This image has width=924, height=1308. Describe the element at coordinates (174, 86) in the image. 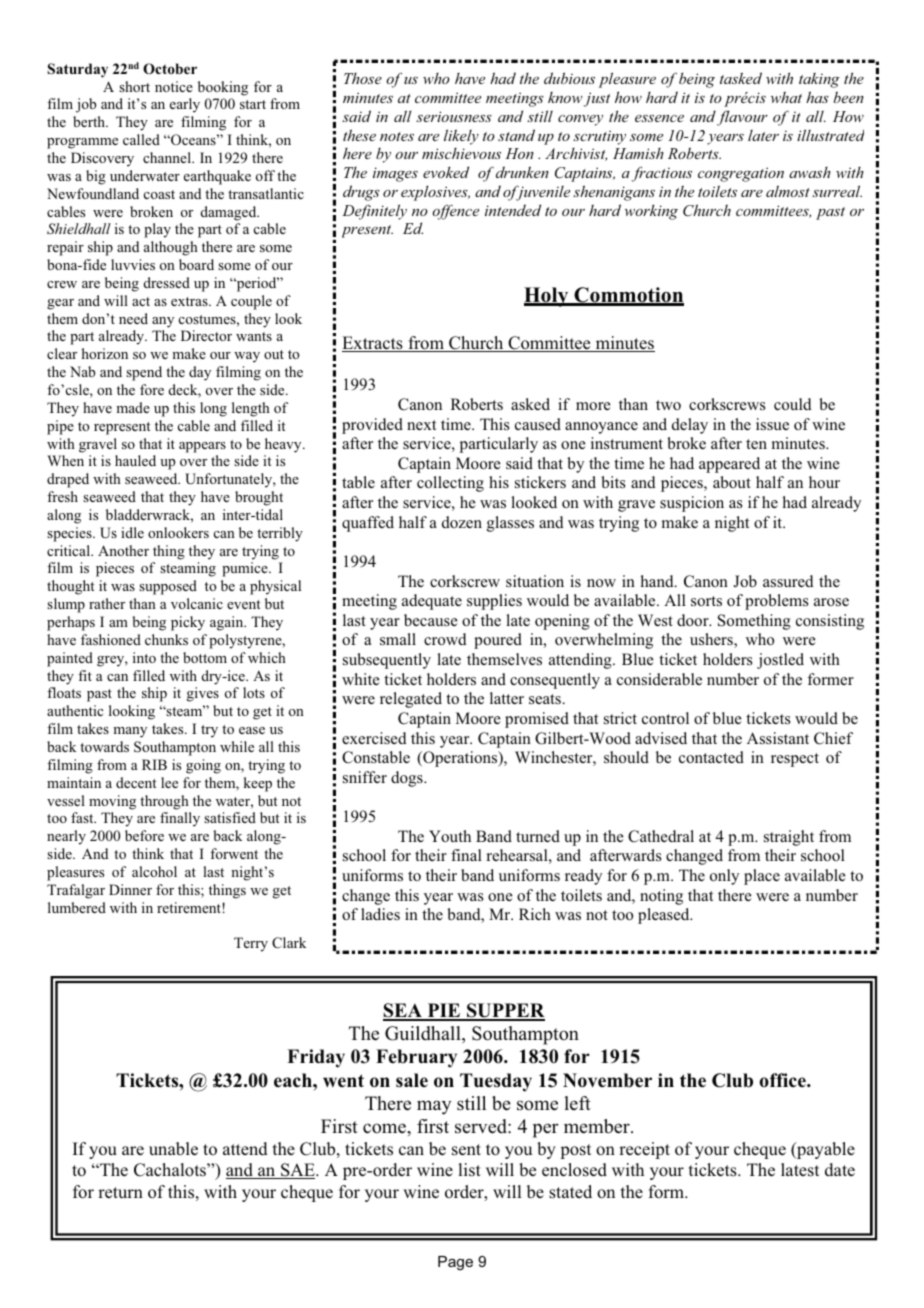

I see `notice` at that location.
